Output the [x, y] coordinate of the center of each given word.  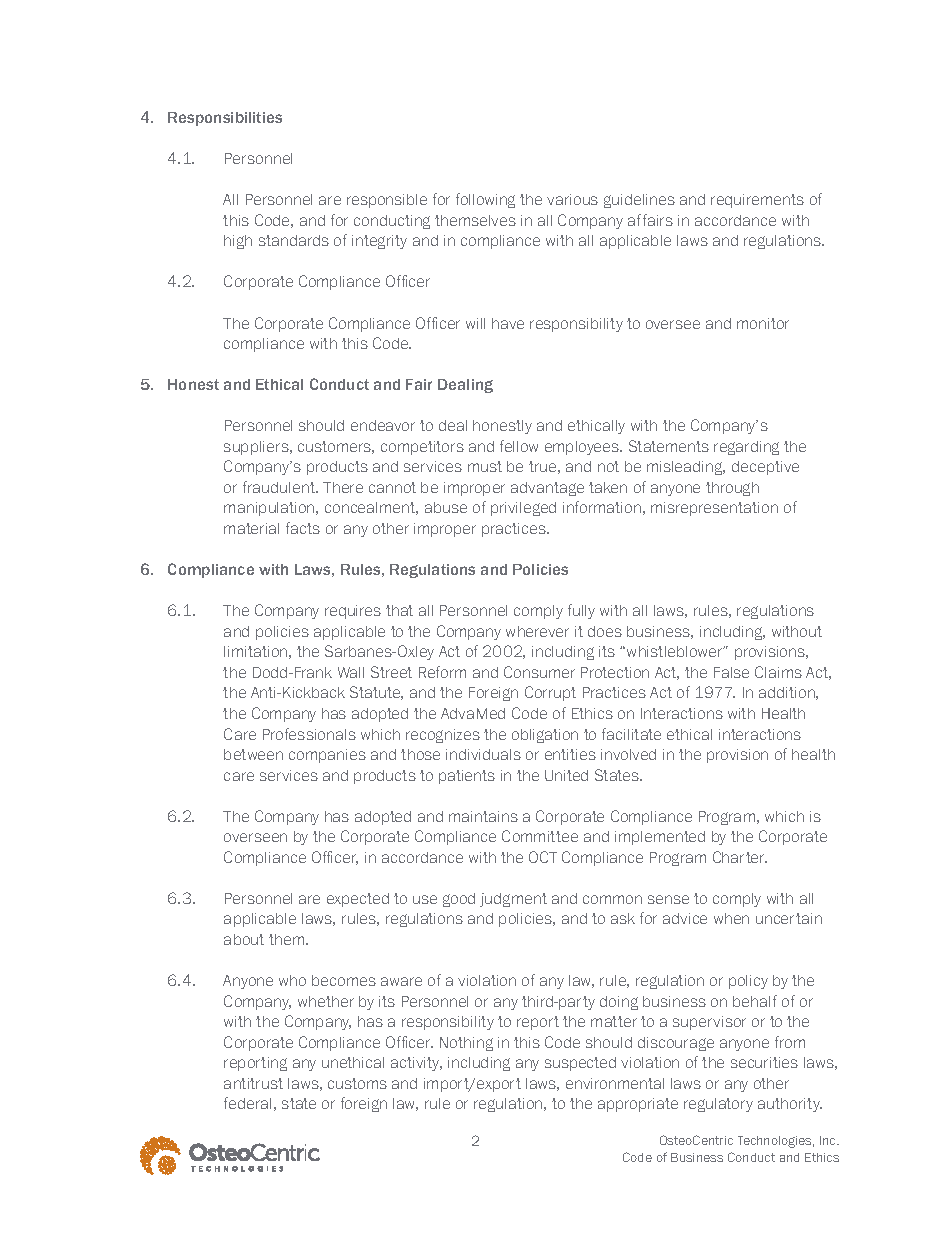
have [508, 323]
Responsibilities [225, 119]
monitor [763, 323]
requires [353, 612]
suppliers [257, 448]
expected [358, 900]
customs [357, 1083]
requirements [757, 201]
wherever [537, 631]
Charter [740, 857]
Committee [540, 836]
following [485, 200]
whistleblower [676, 651]
